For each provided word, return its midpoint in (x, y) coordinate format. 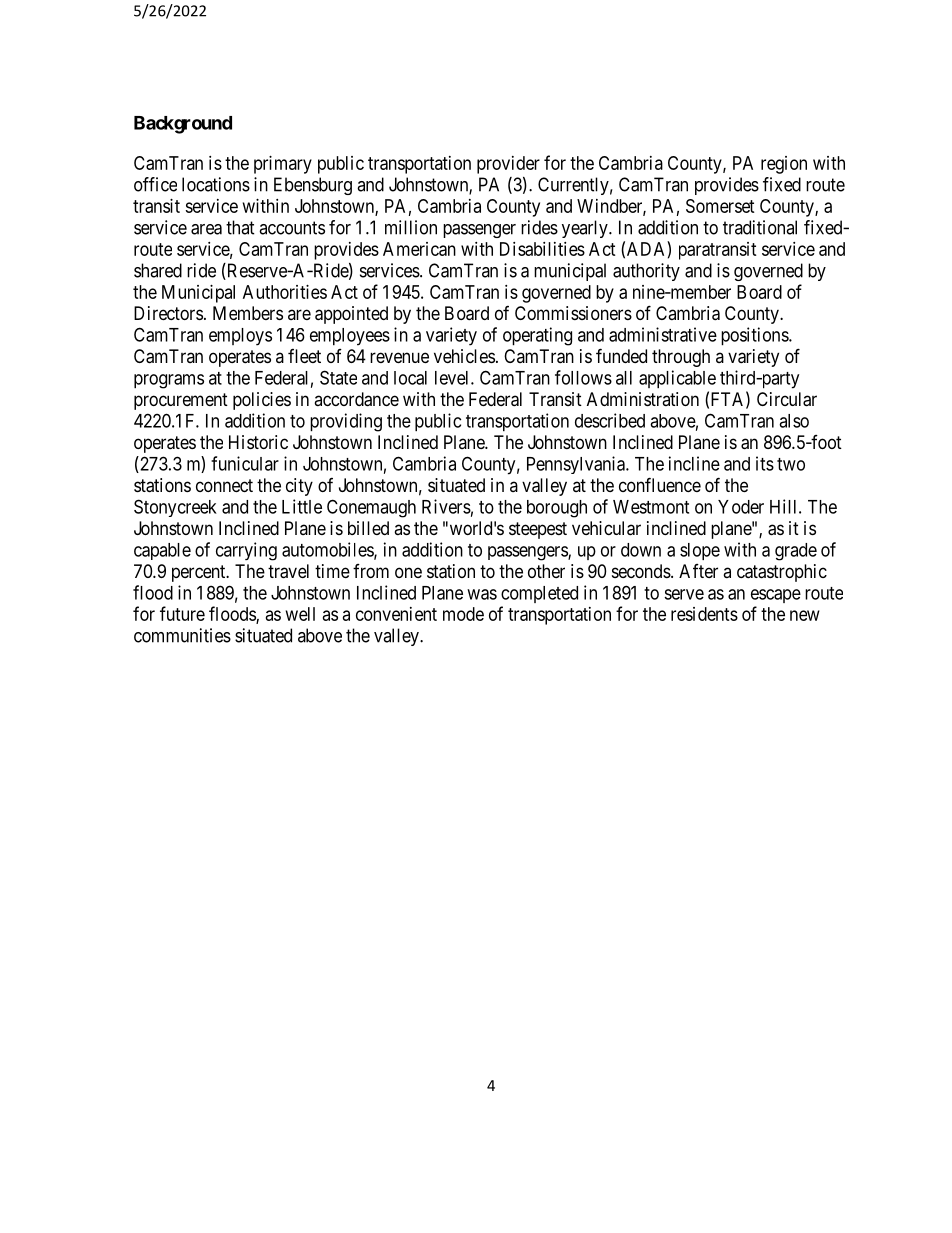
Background (183, 125)
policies (262, 401)
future (182, 613)
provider (508, 165)
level (453, 378)
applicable (677, 379)
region (784, 165)
